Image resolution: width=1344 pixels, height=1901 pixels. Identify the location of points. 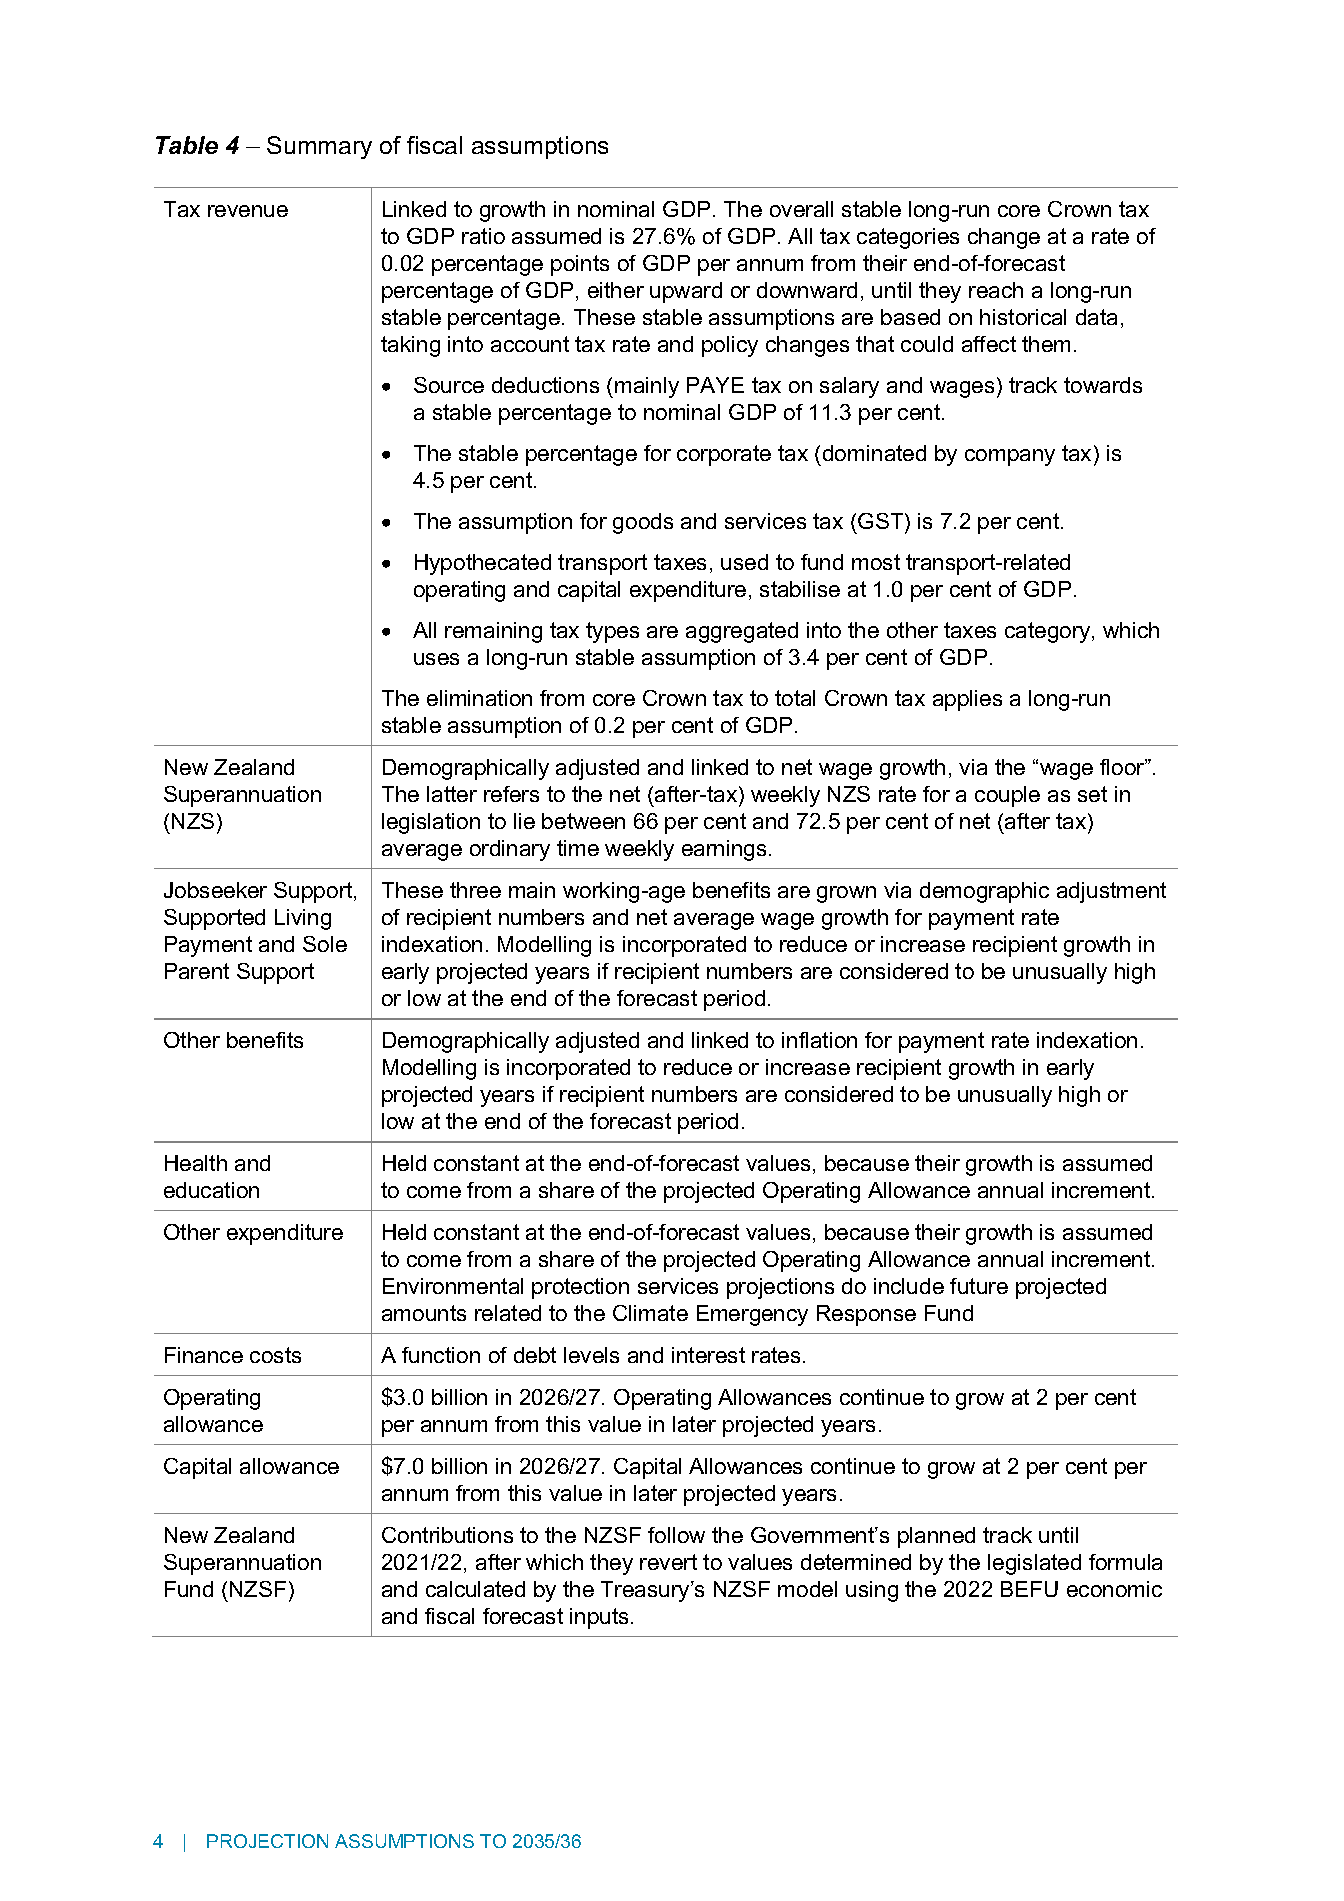
(580, 265).
